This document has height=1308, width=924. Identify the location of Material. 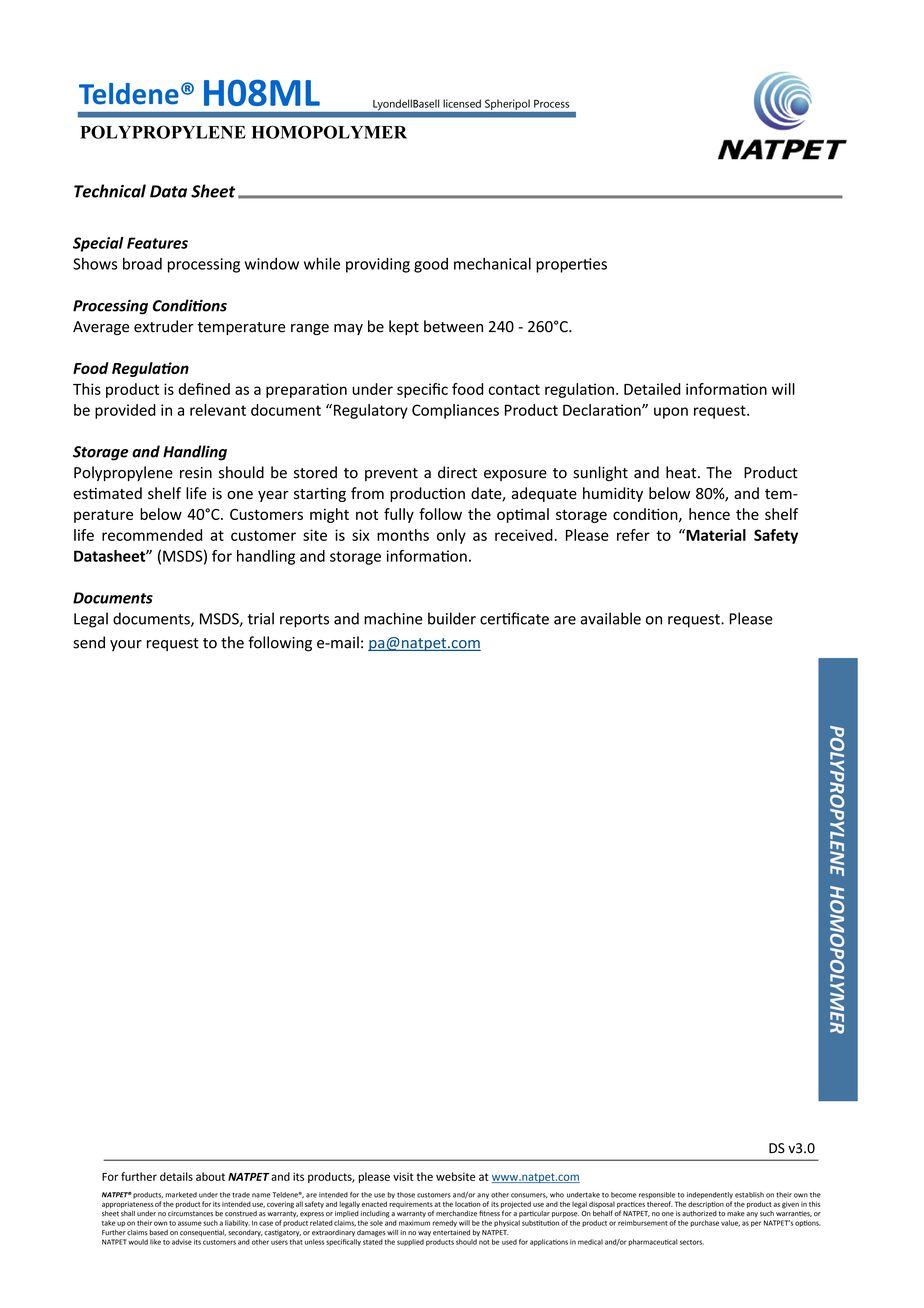
(715, 535).
